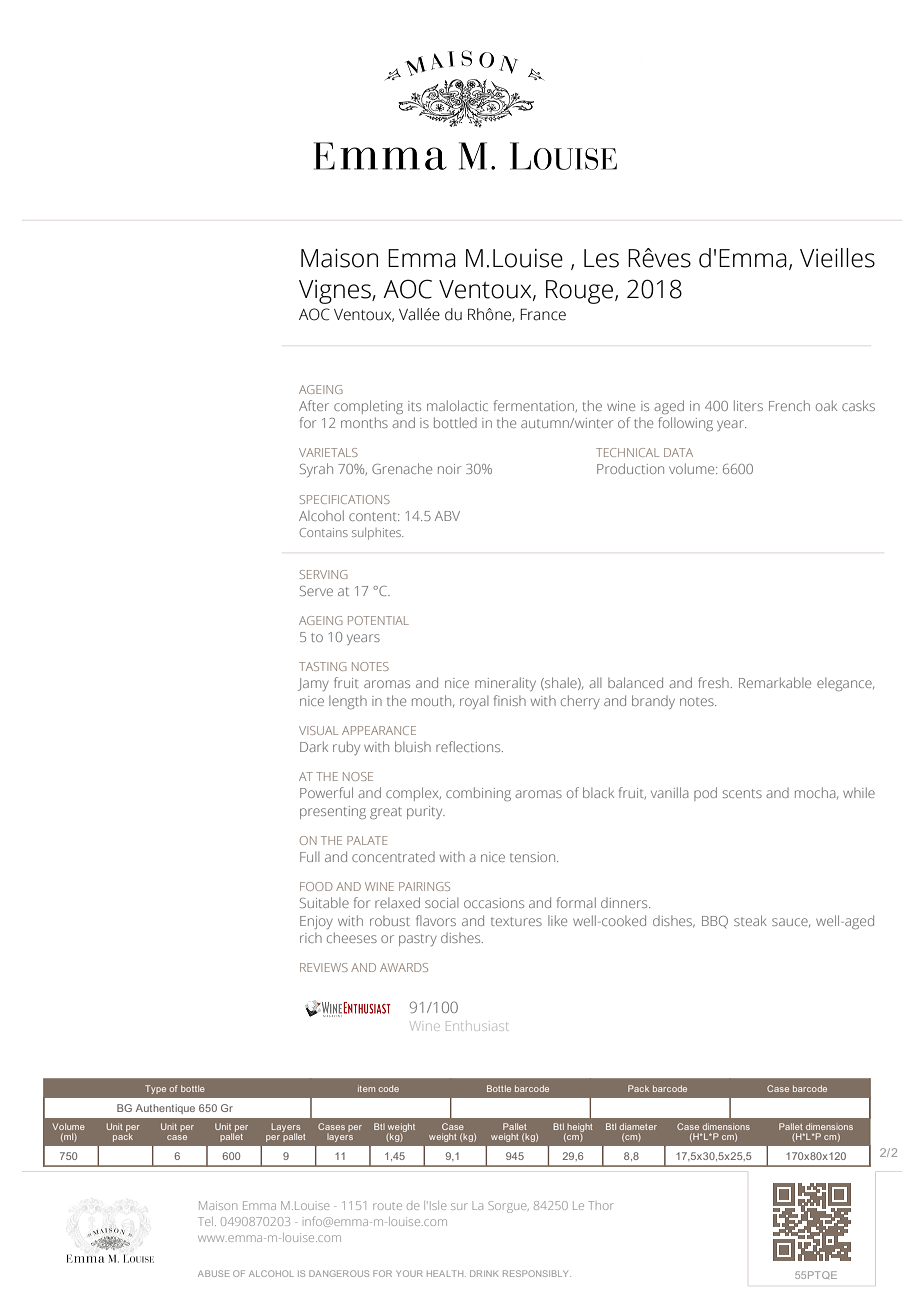  What do you see at coordinates (478, 794) in the screenshot?
I see `combining` at bounding box center [478, 794].
